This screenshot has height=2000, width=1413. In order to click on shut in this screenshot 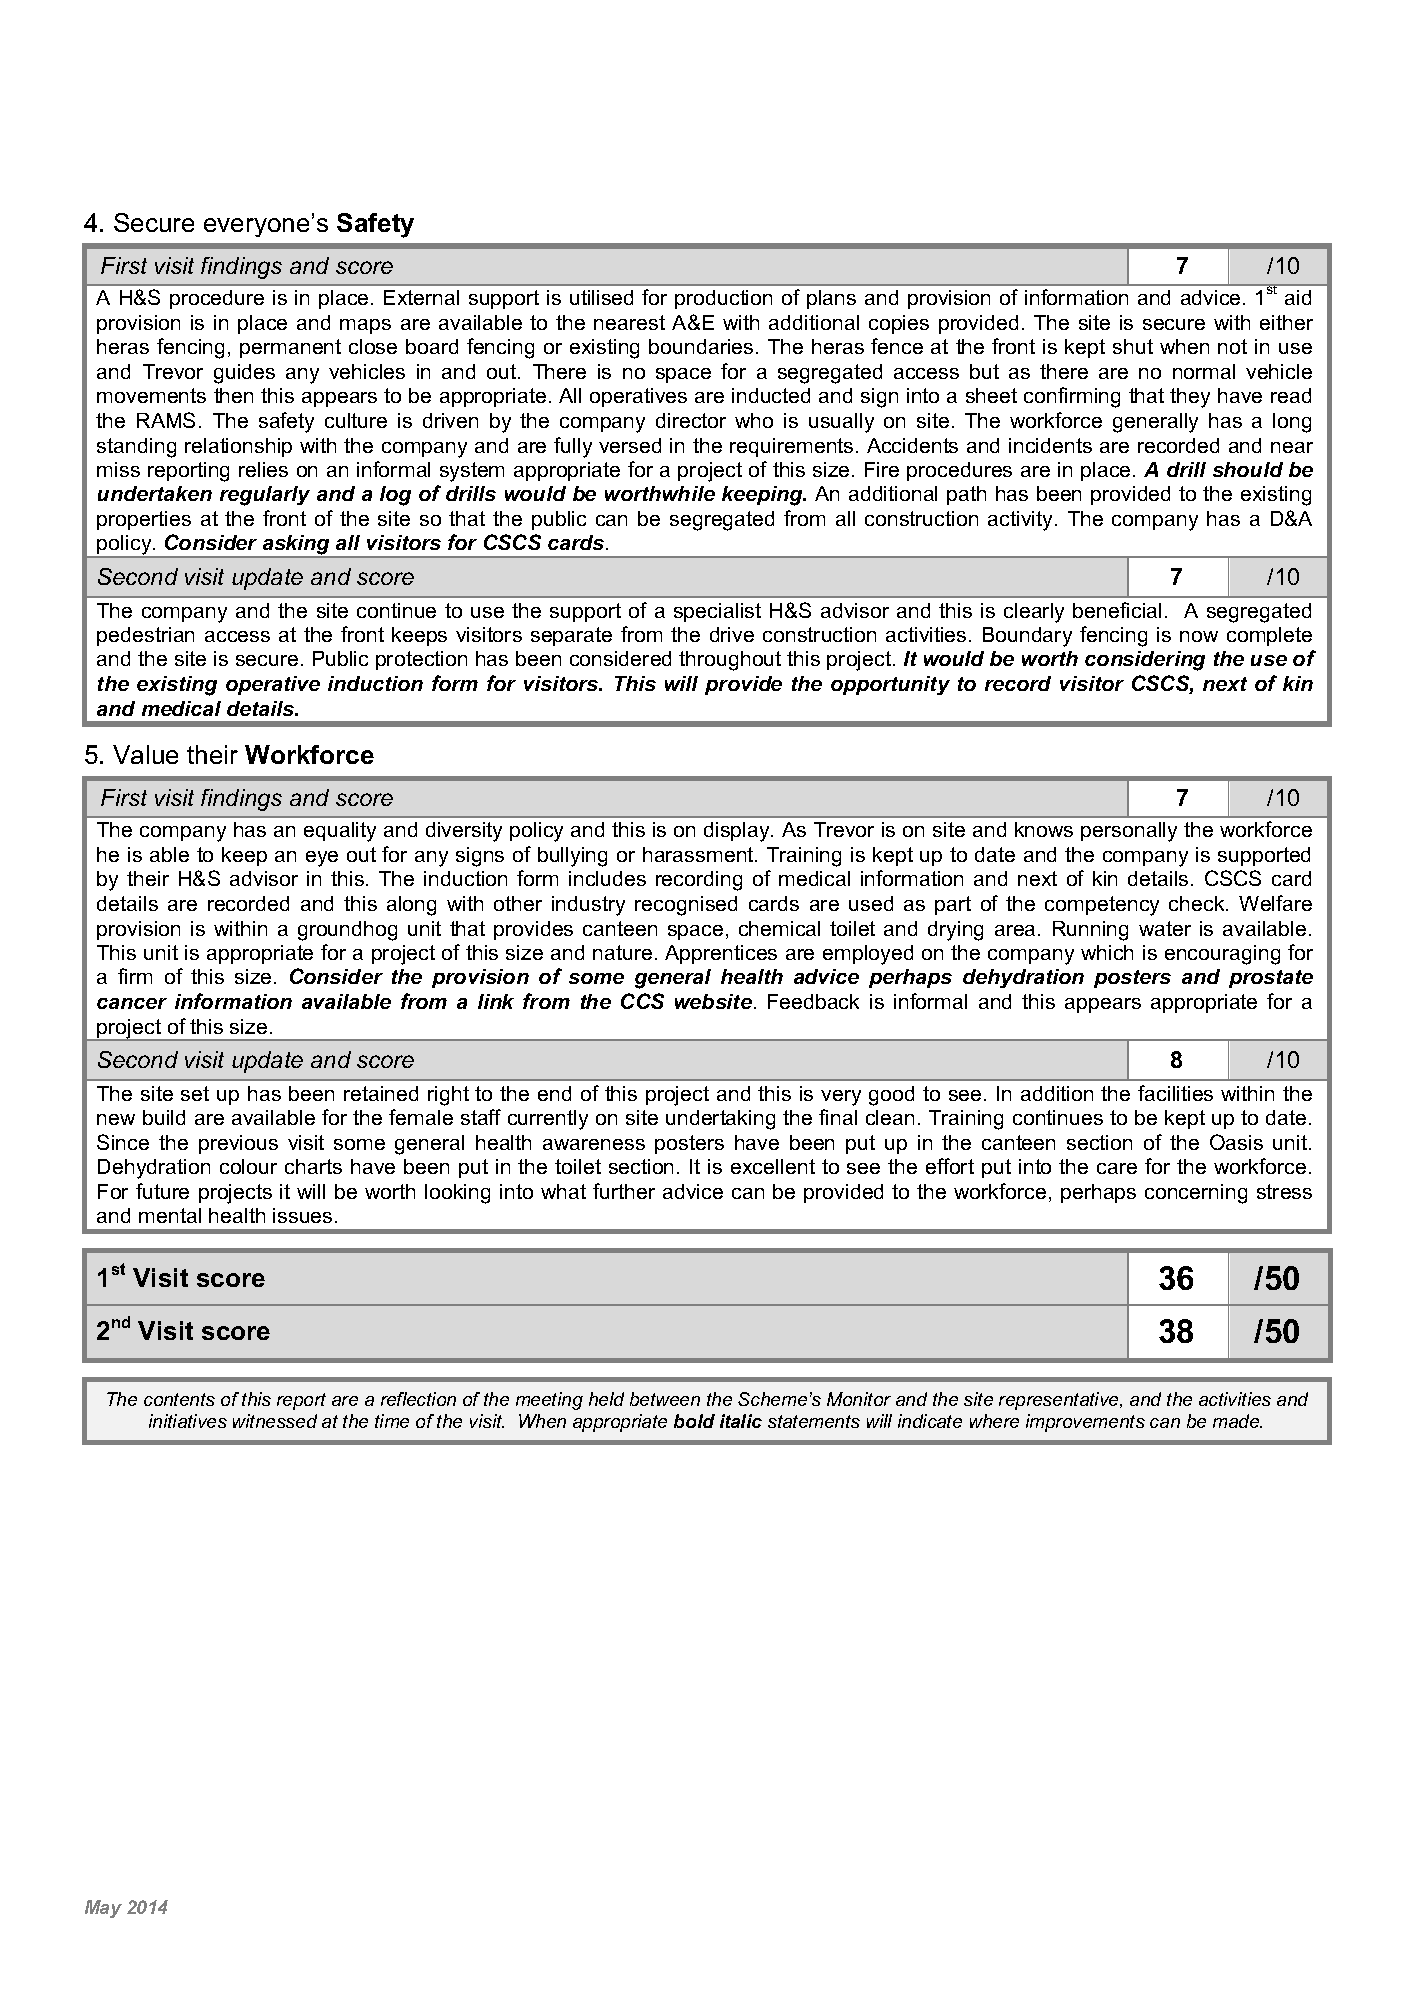, I will do `click(1133, 346)`.
